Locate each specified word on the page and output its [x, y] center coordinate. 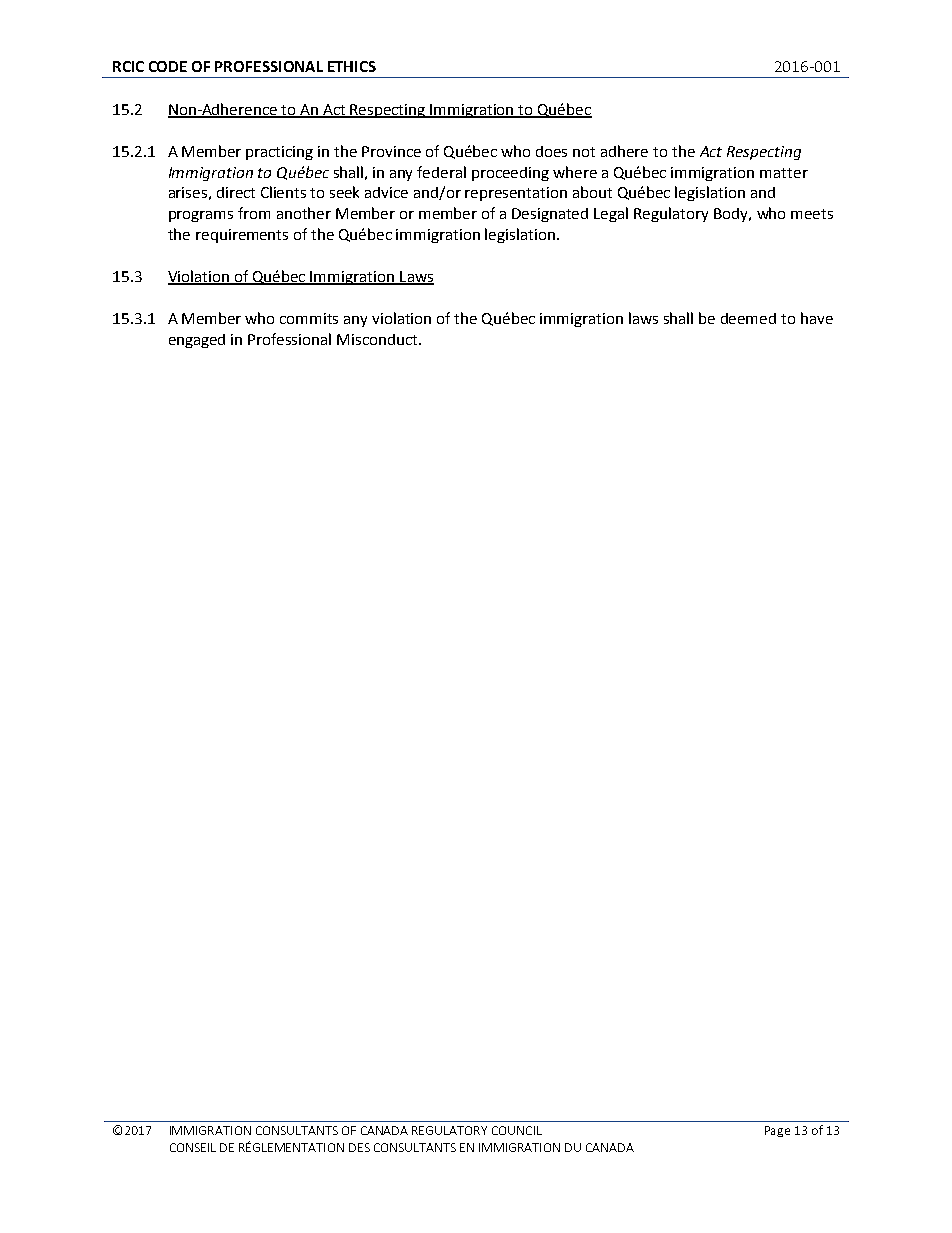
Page [777, 1131]
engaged [197, 341]
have [817, 318]
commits [309, 318]
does [551, 151]
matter [784, 173]
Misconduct [378, 339]
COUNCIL [517, 1130]
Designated [550, 215]
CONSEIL [193, 1147]
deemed [748, 318]
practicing [279, 153]
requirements [242, 236]
